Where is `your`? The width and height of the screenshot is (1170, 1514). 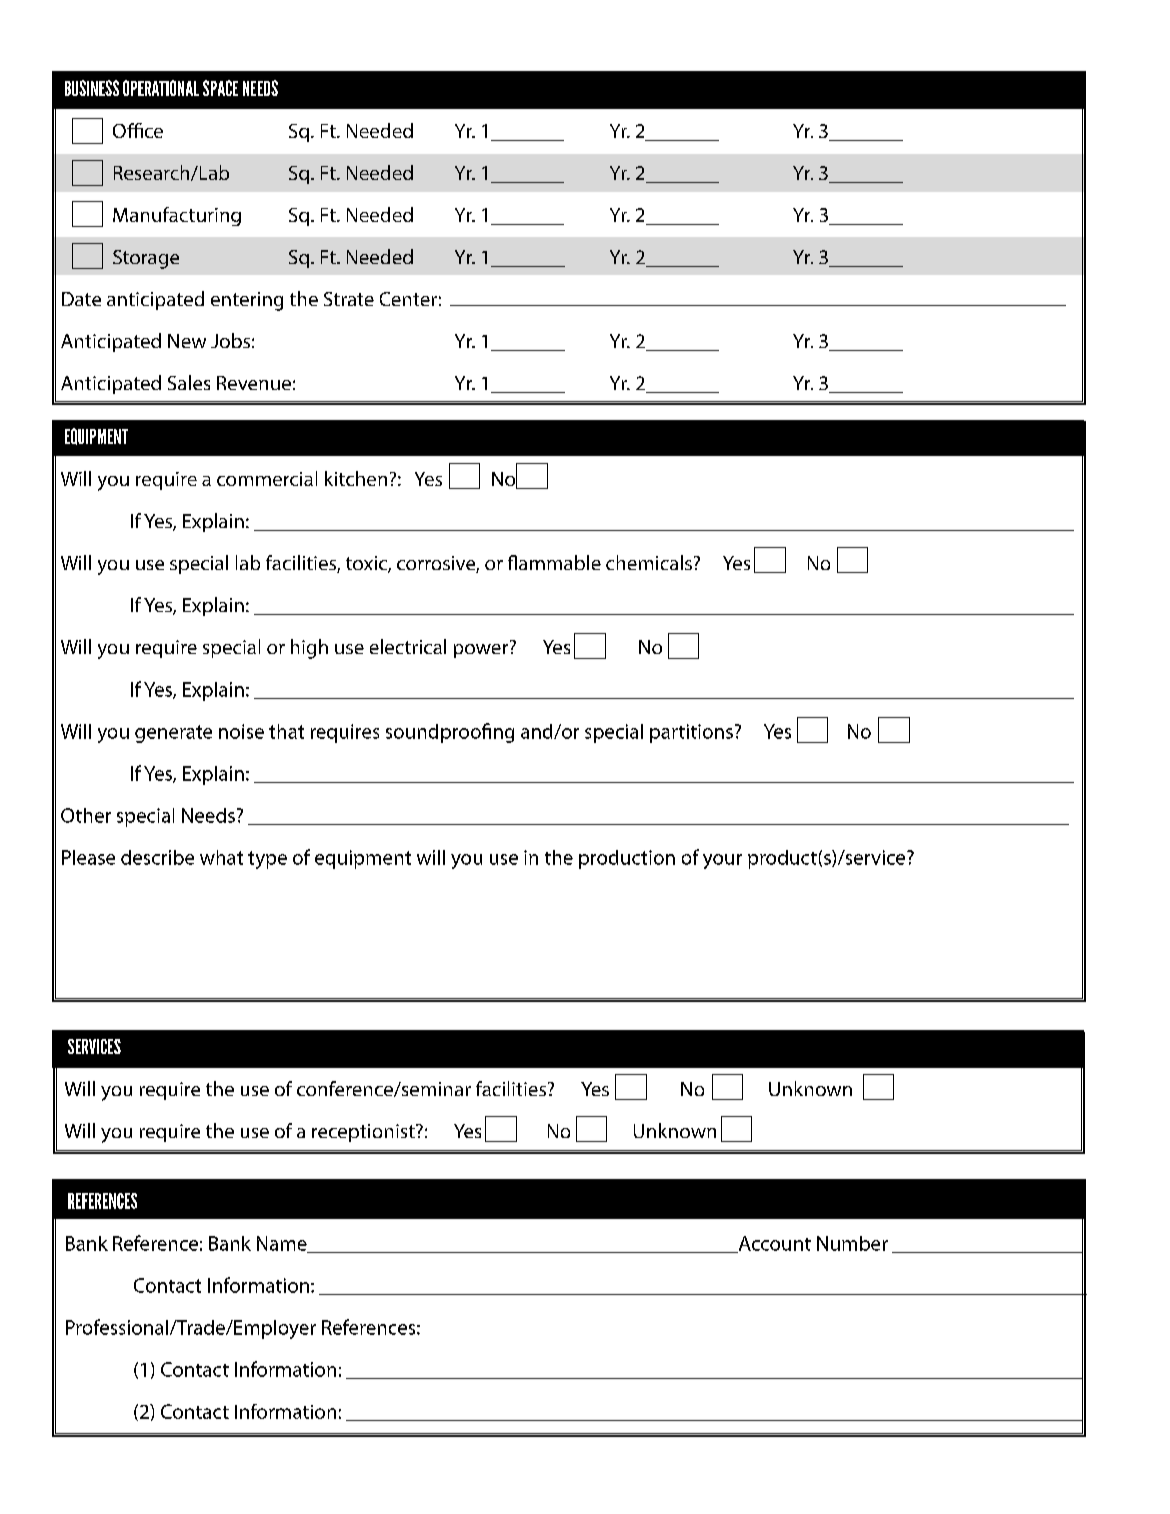
your is located at coordinates (722, 861).
